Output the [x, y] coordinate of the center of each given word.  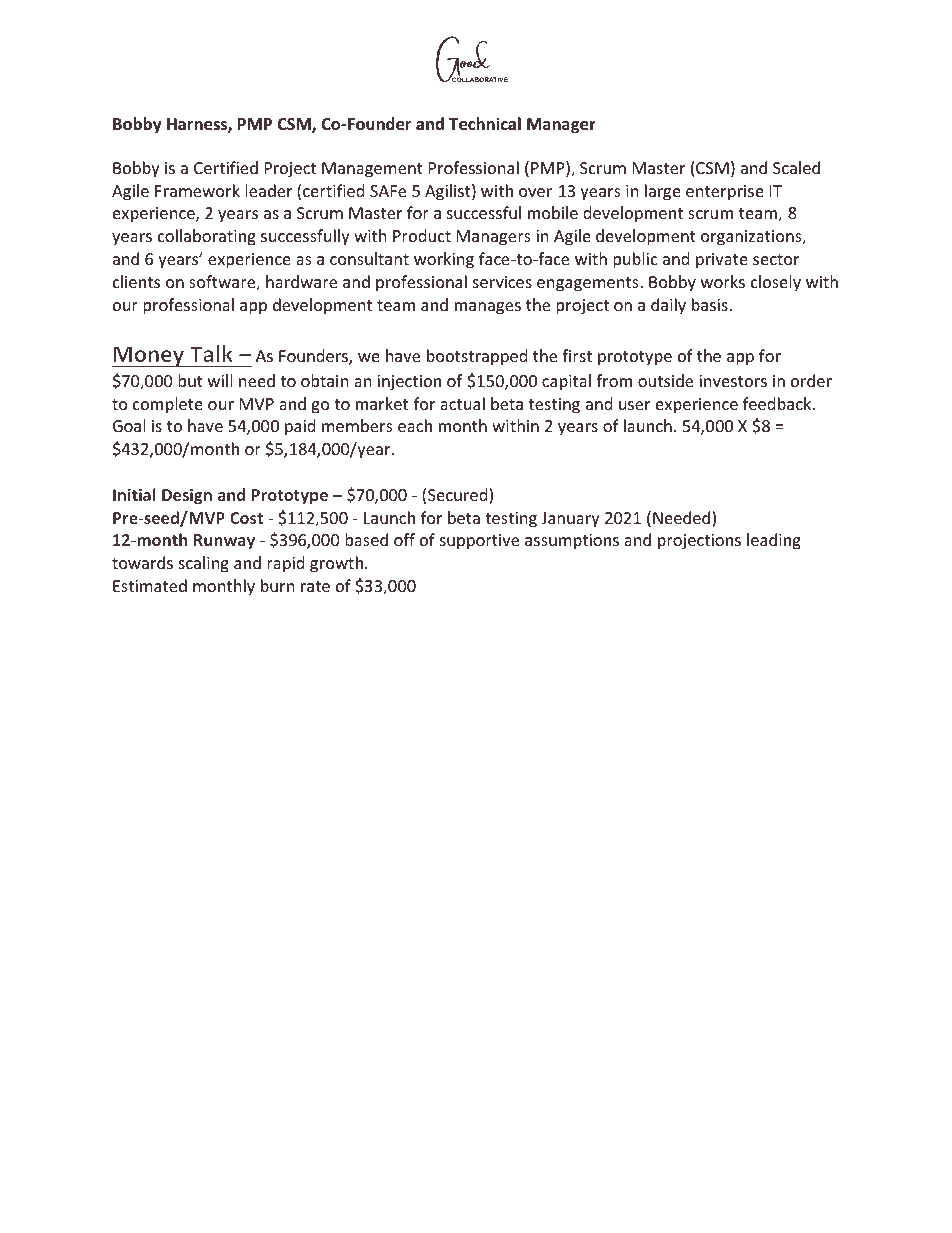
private [722, 261]
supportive [479, 542]
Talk [211, 353]
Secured [459, 496]
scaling [204, 564]
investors [733, 381]
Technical [485, 124]
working [444, 260]
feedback [778, 403]
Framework [197, 190]
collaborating [207, 237]
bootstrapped [477, 357]
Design [187, 496]
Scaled [796, 167]
